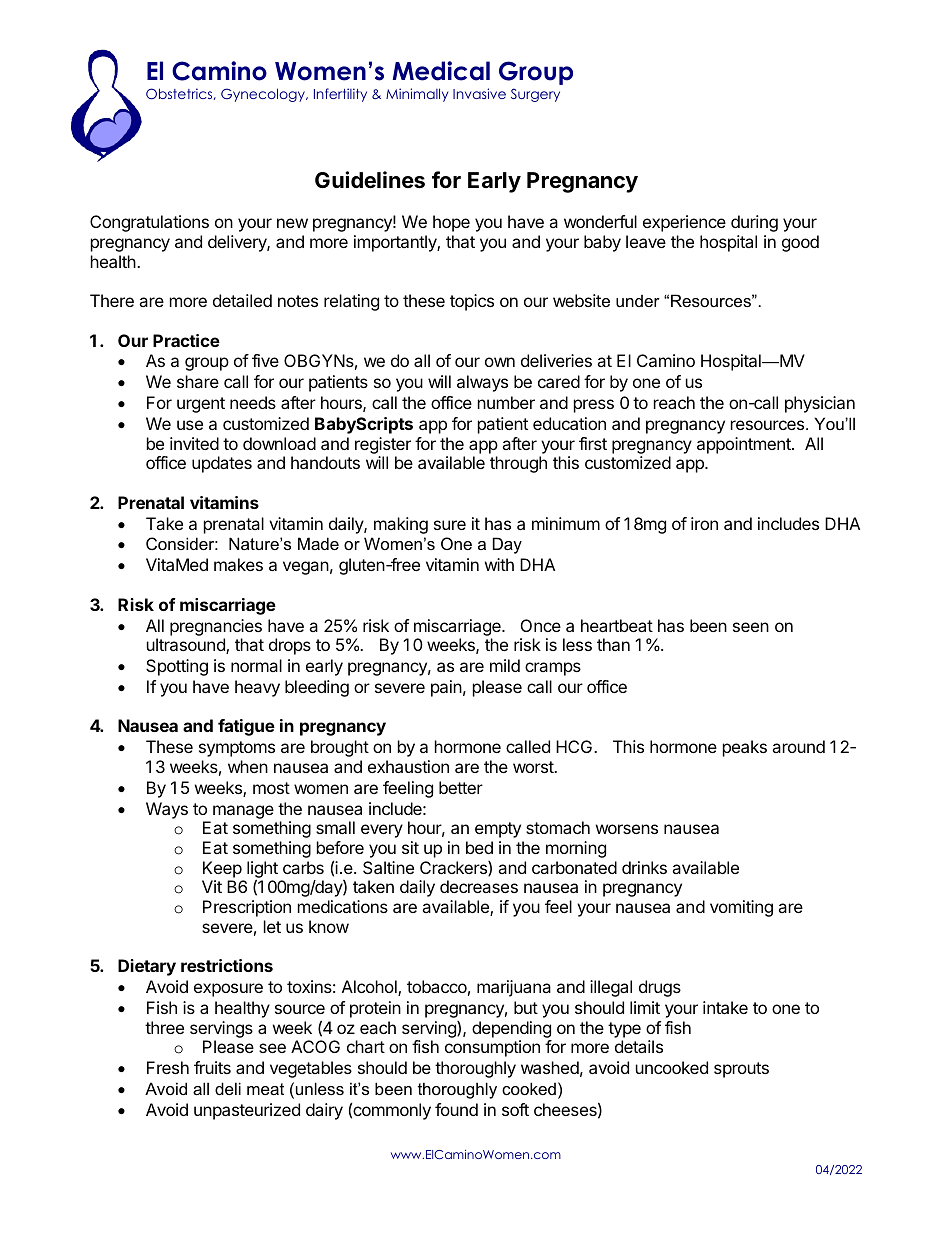 The image size is (952, 1233). Describe the element at coordinates (212, 1067) in the screenshot. I see `fruits` at that location.
